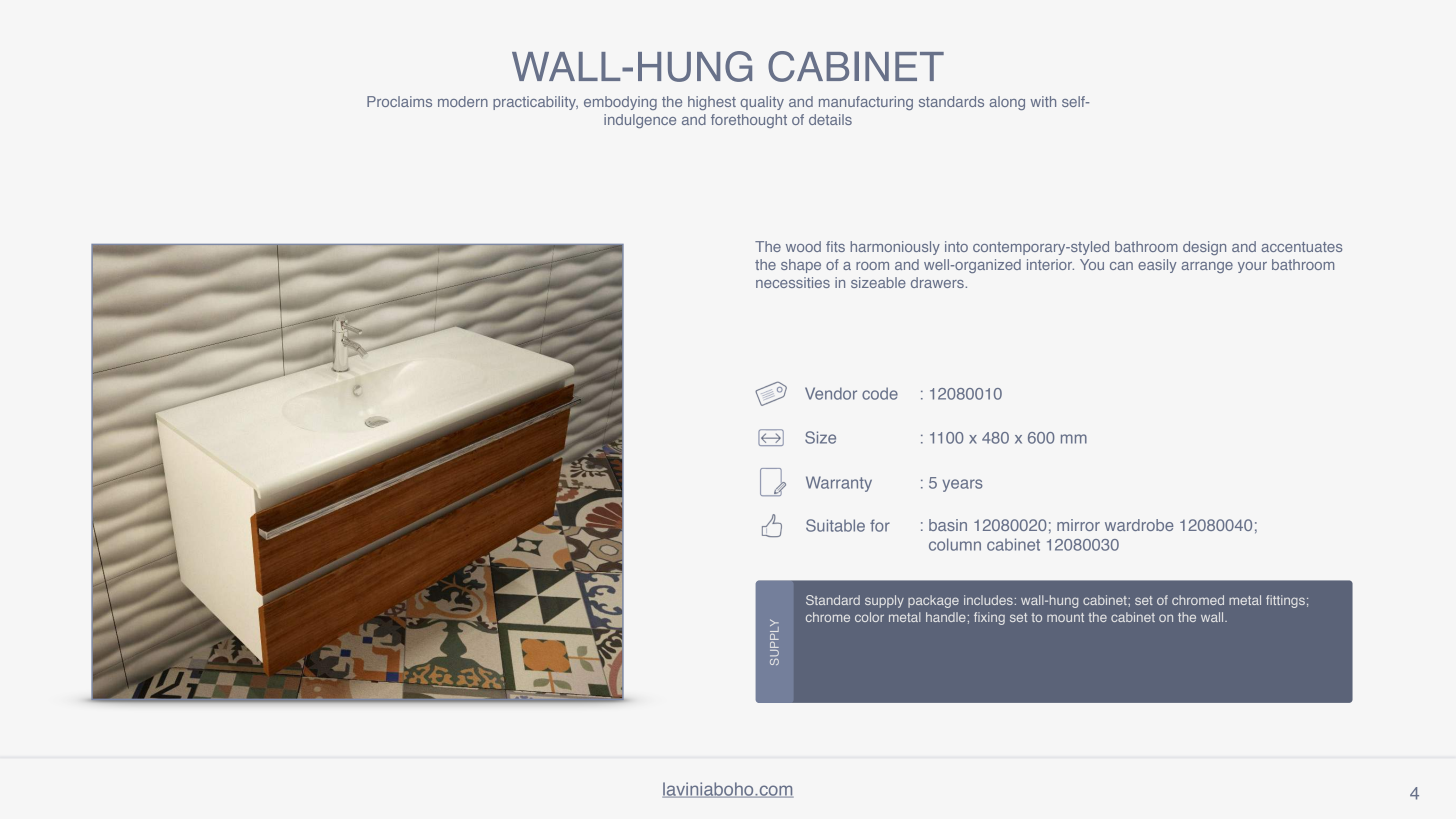  What do you see at coordinates (463, 101) in the image?
I see `modern` at bounding box center [463, 101].
